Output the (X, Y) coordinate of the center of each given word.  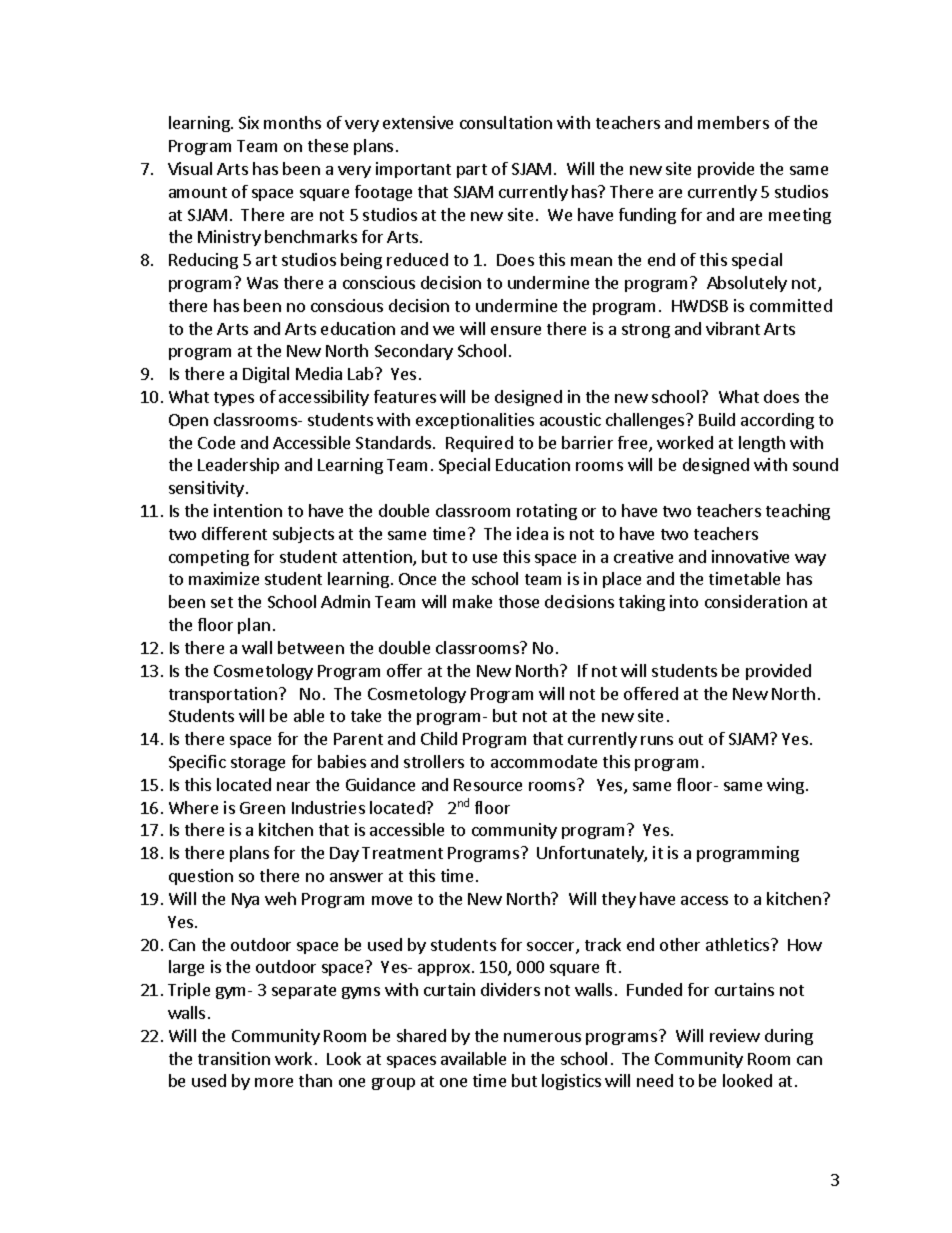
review (735, 1035)
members (733, 122)
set (222, 602)
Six (249, 122)
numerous (542, 1037)
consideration (756, 601)
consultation (506, 122)
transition (234, 1058)
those (519, 601)
